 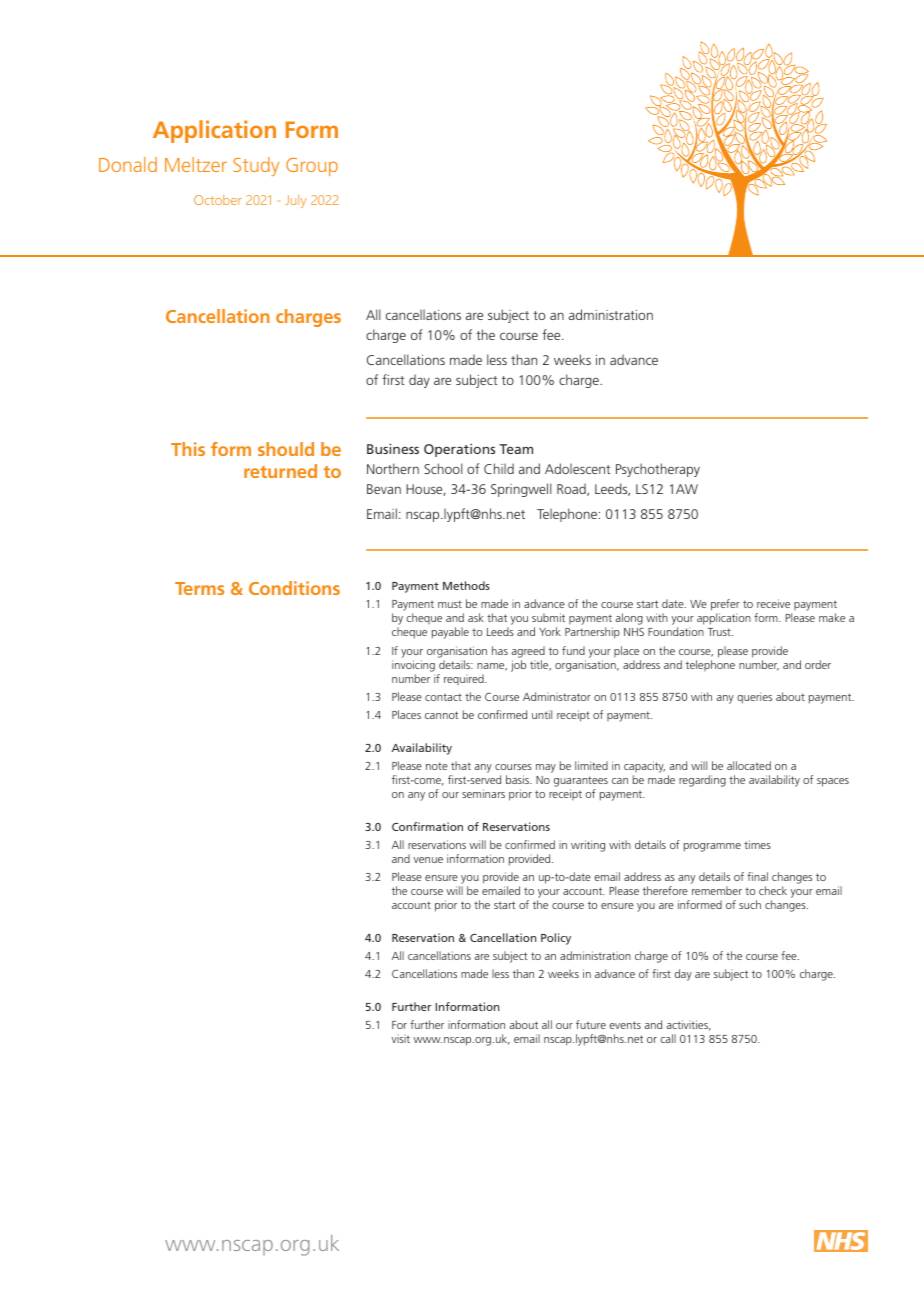 What do you see at coordinates (725, 606) in the screenshot?
I see `prefer` at bounding box center [725, 606].
